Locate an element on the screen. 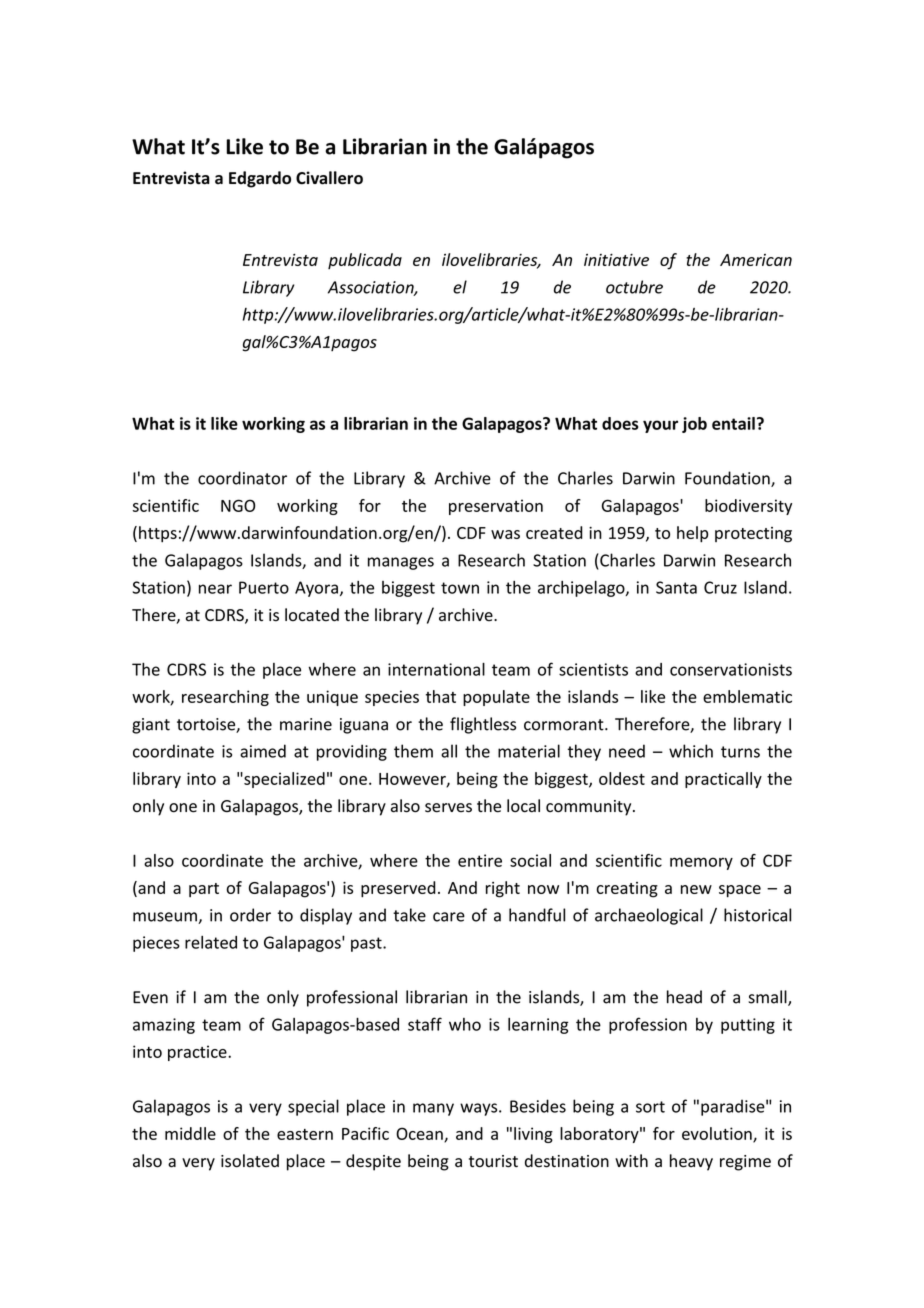  middle is located at coordinates (190, 1133).
